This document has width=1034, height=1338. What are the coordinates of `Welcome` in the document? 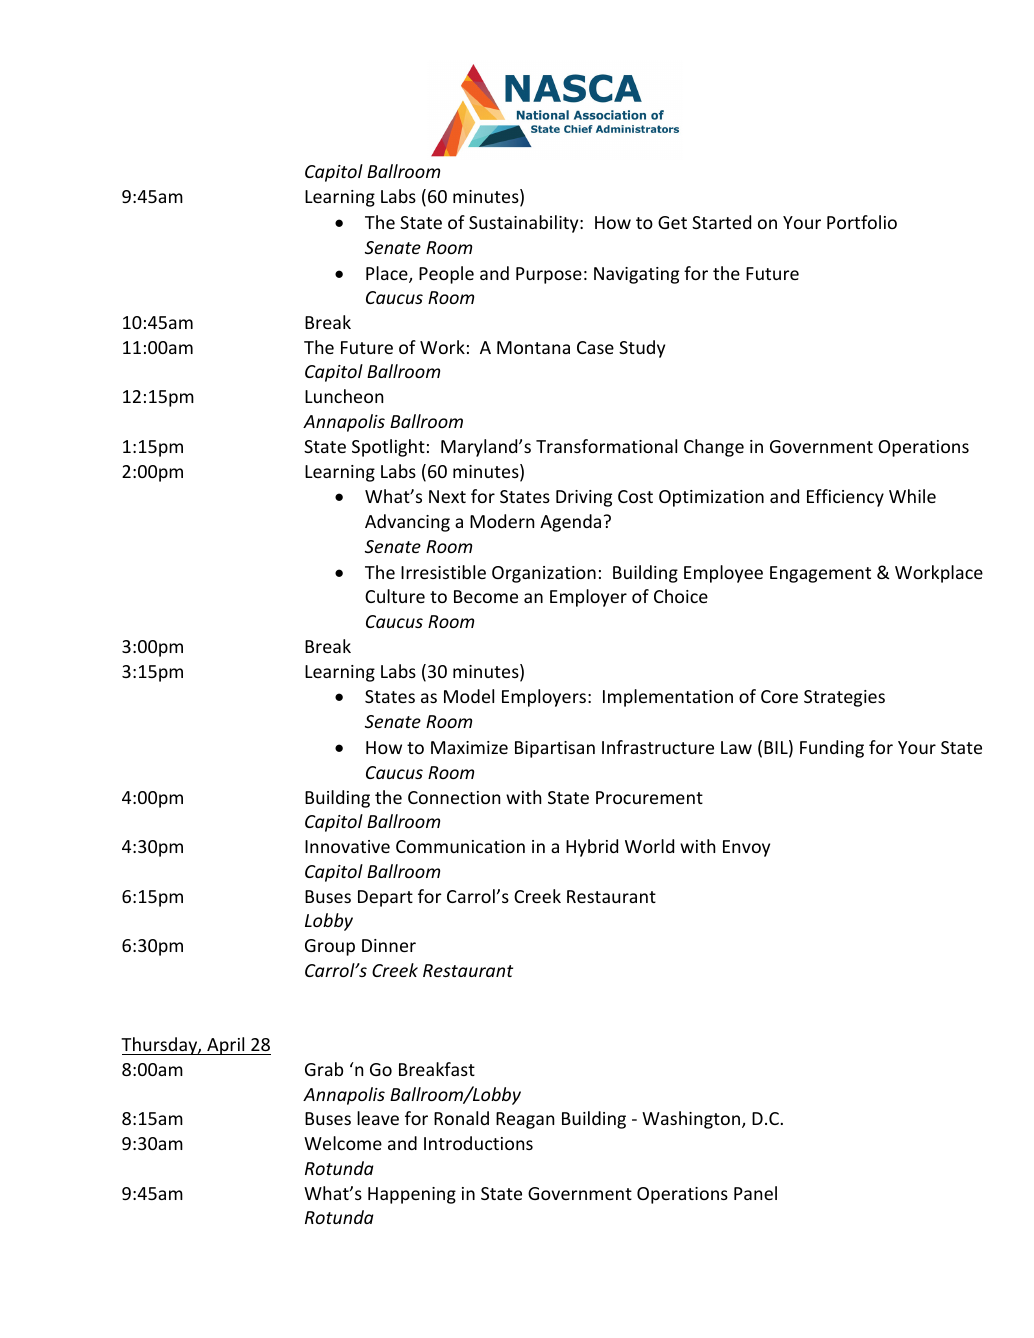 It's located at (343, 1143).
